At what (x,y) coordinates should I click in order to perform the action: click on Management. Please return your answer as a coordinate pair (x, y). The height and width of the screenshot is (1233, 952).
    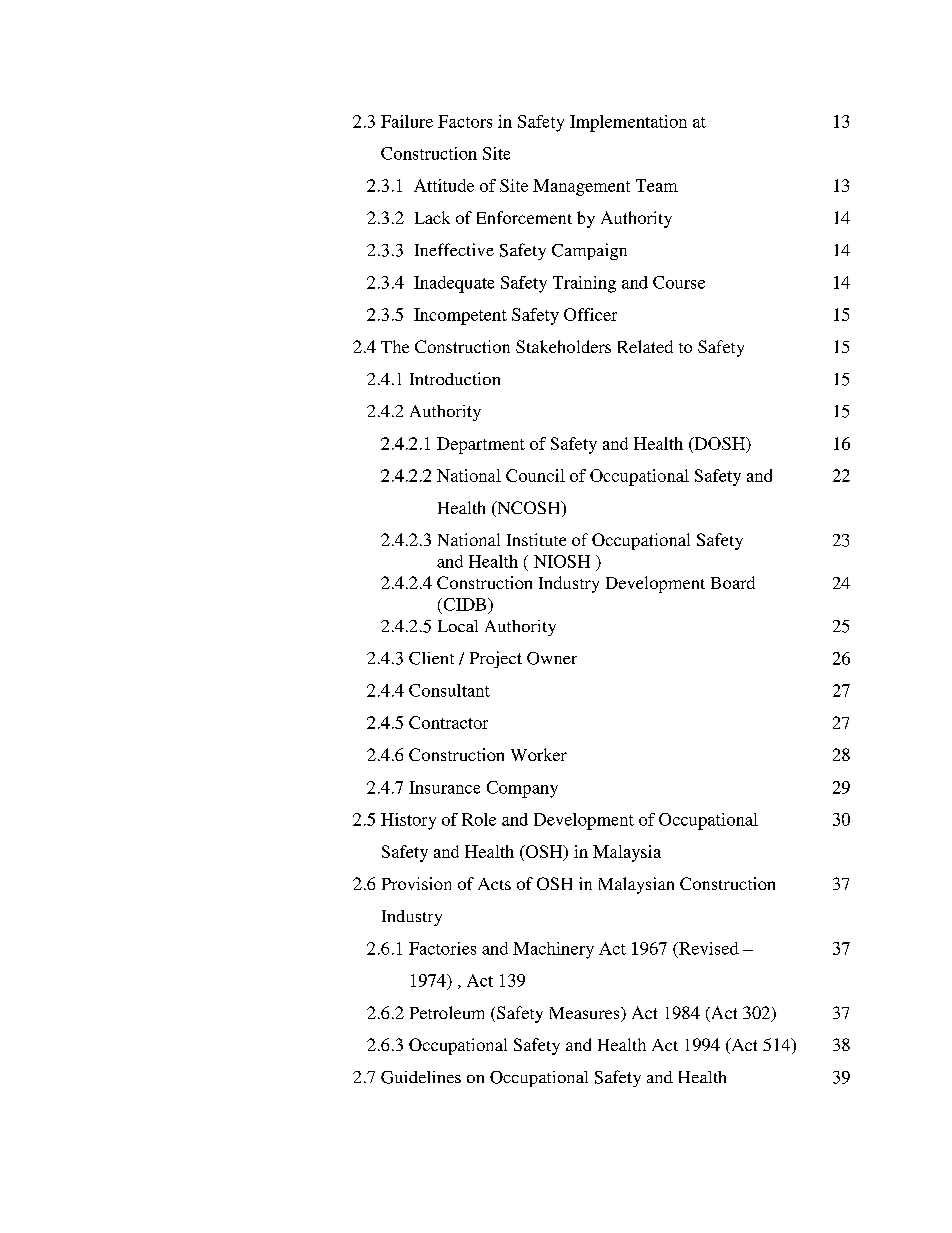
    Looking at the image, I should click on (581, 187).
